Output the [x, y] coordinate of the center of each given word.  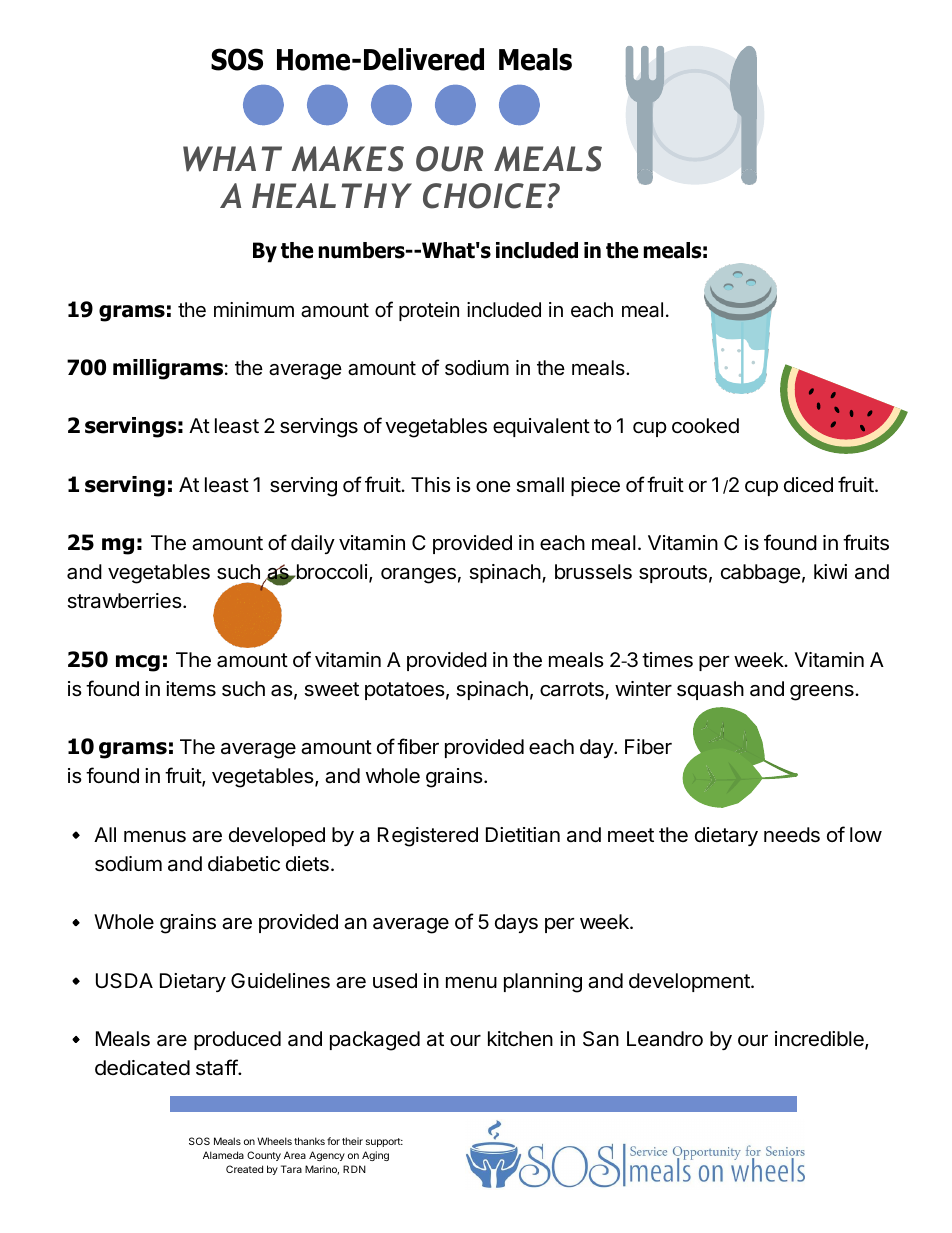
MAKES [347, 159]
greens [823, 693]
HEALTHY [332, 195]
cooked [705, 426]
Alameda [223, 1155]
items [191, 689]
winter [643, 688]
